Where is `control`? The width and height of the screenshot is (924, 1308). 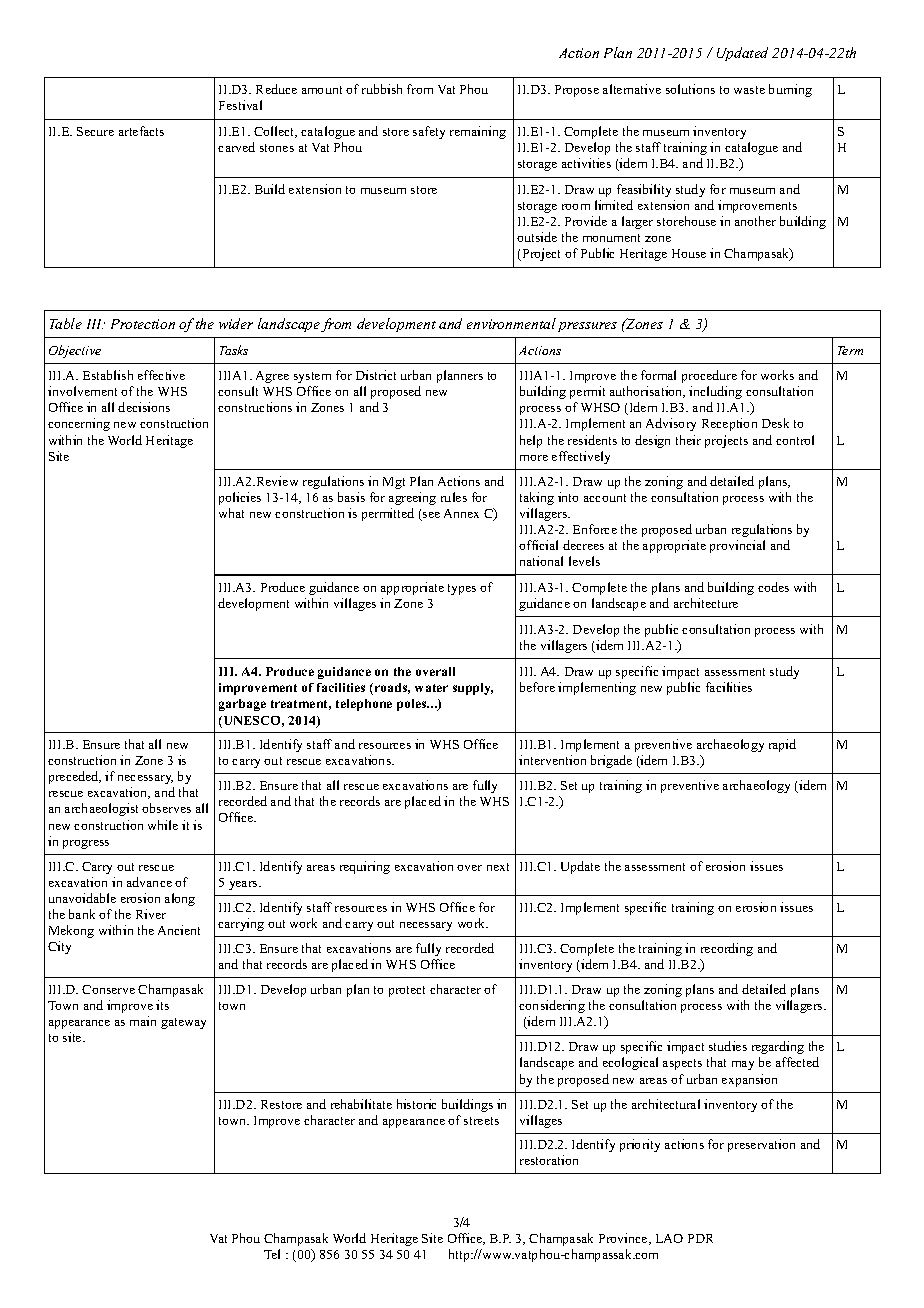
control is located at coordinates (795, 440).
